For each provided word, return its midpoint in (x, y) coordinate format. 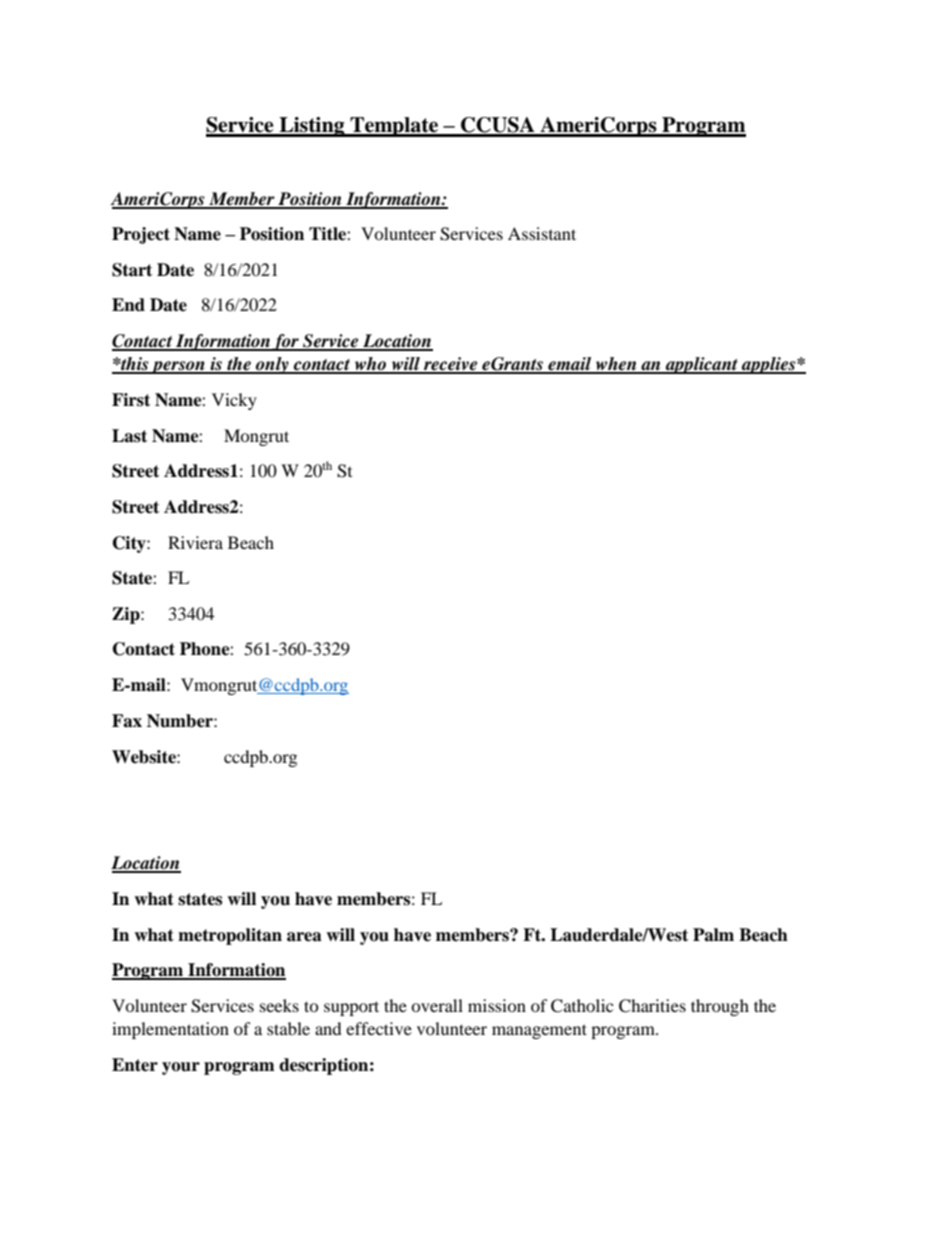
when (616, 365)
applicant (702, 365)
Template (394, 127)
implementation (170, 1030)
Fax (127, 721)
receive (451, 365)
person (178, 367)
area (304, 937)
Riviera (195, 542)
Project (141, 235)
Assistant (542, 233)
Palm (713, 935)
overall (437, 1005)
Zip (127, 615)
